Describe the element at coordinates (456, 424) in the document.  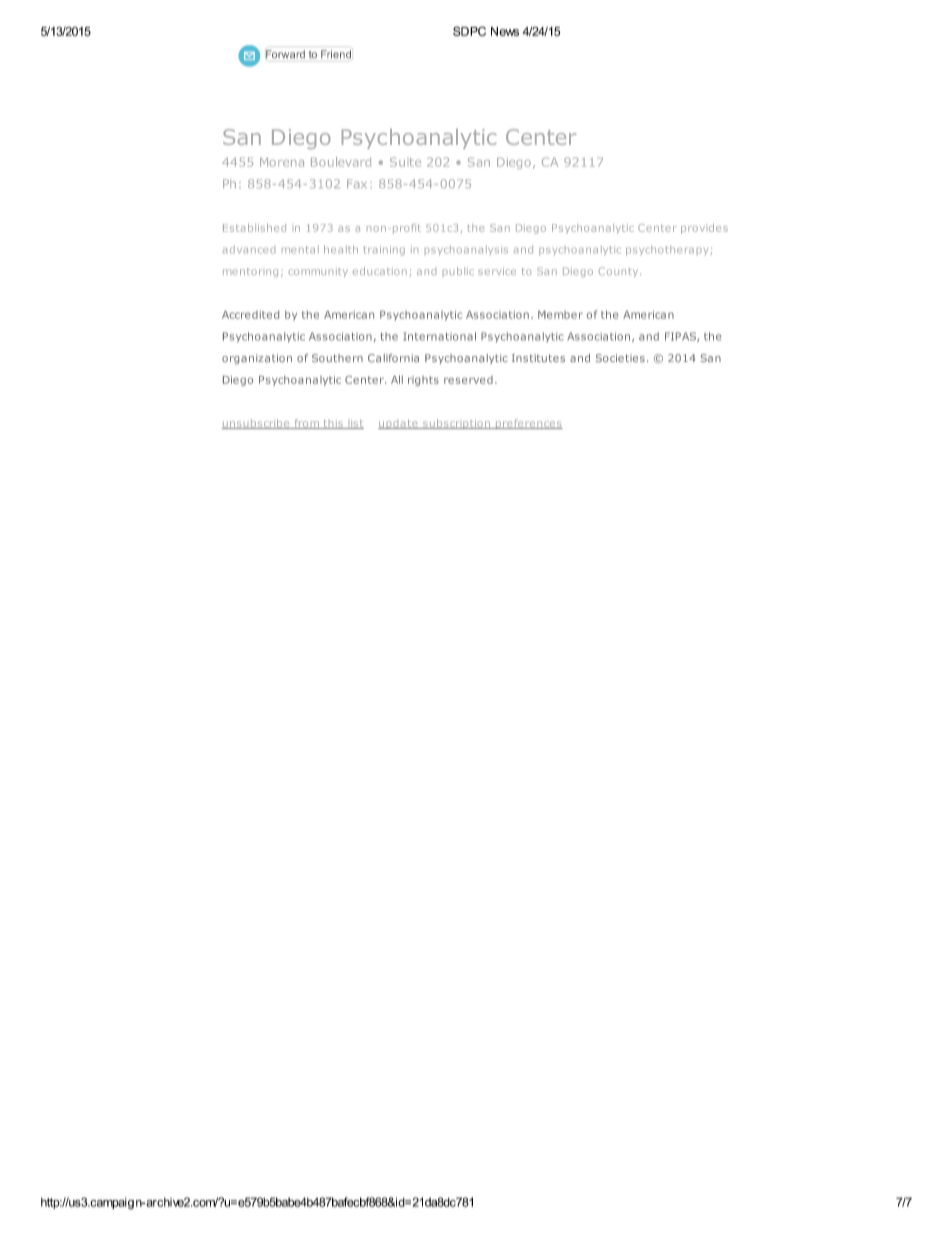
I see `subscription` at that location.
